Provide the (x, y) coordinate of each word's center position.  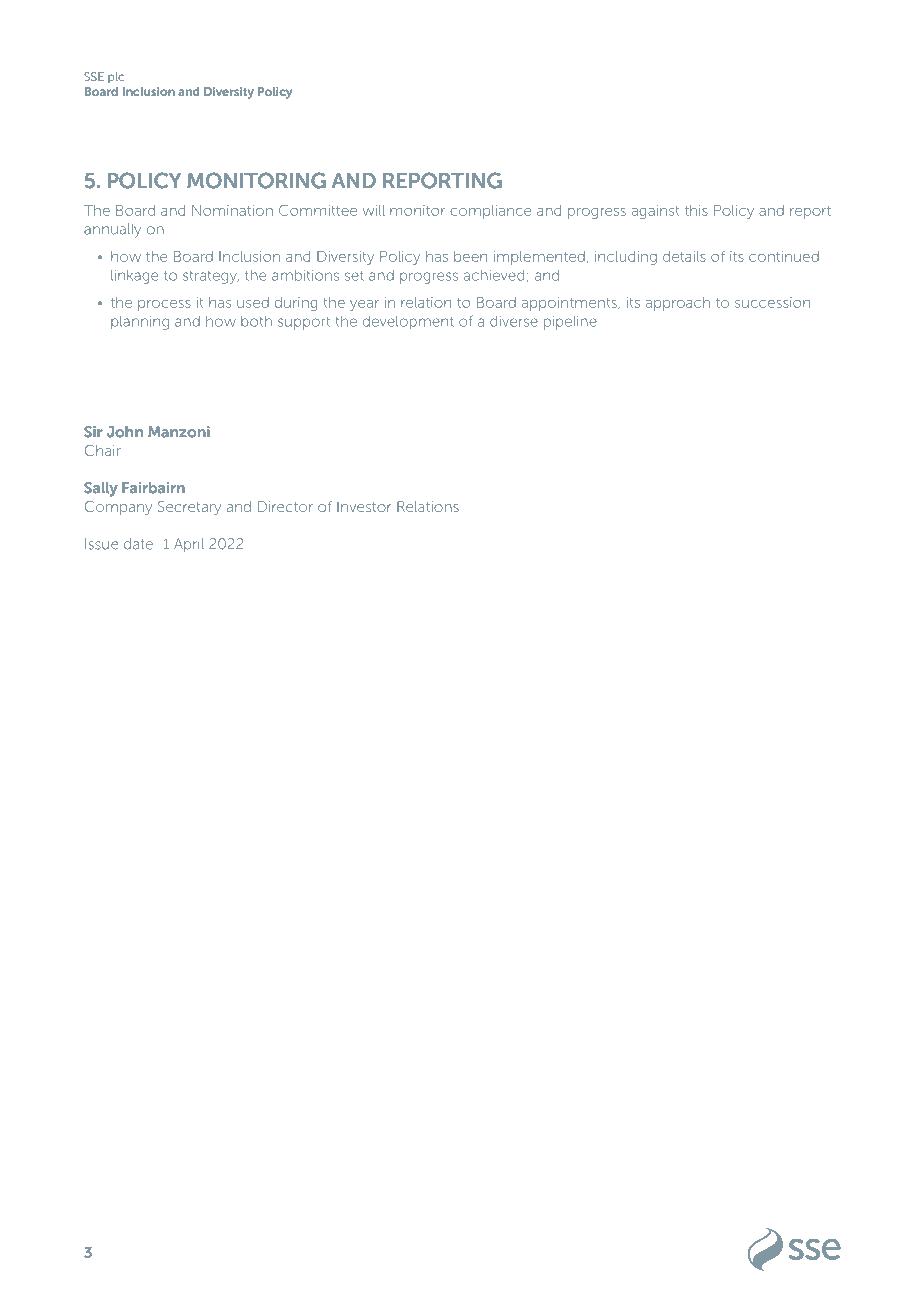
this (696, 210)
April (189, 545)
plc (116, 77)
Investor (364, 506)
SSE (94, 76)
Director (285, 506)
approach (678, 304)
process (164, 305)
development (408, 323)
